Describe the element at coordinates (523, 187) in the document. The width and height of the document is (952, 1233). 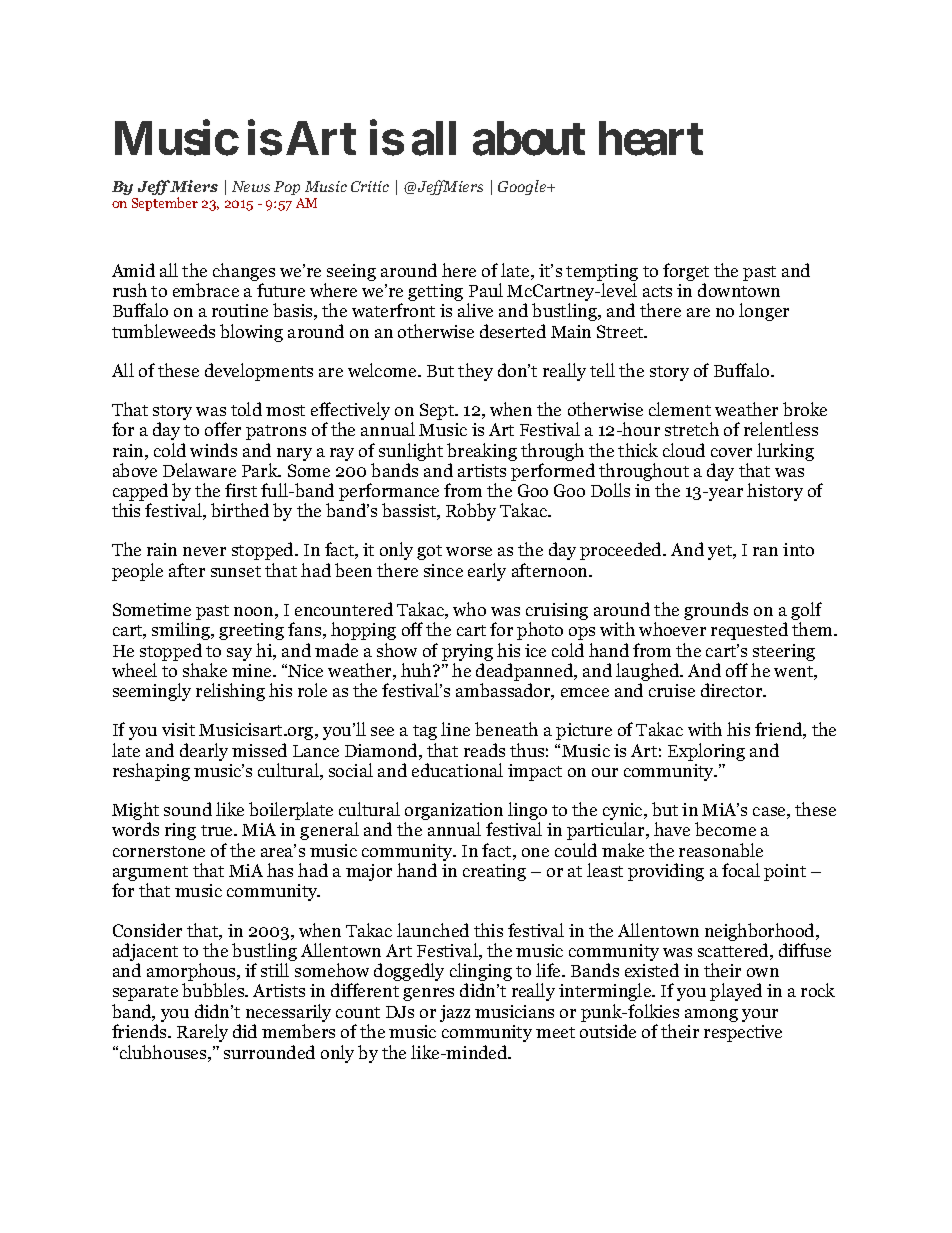
I see `Google` at that location.
